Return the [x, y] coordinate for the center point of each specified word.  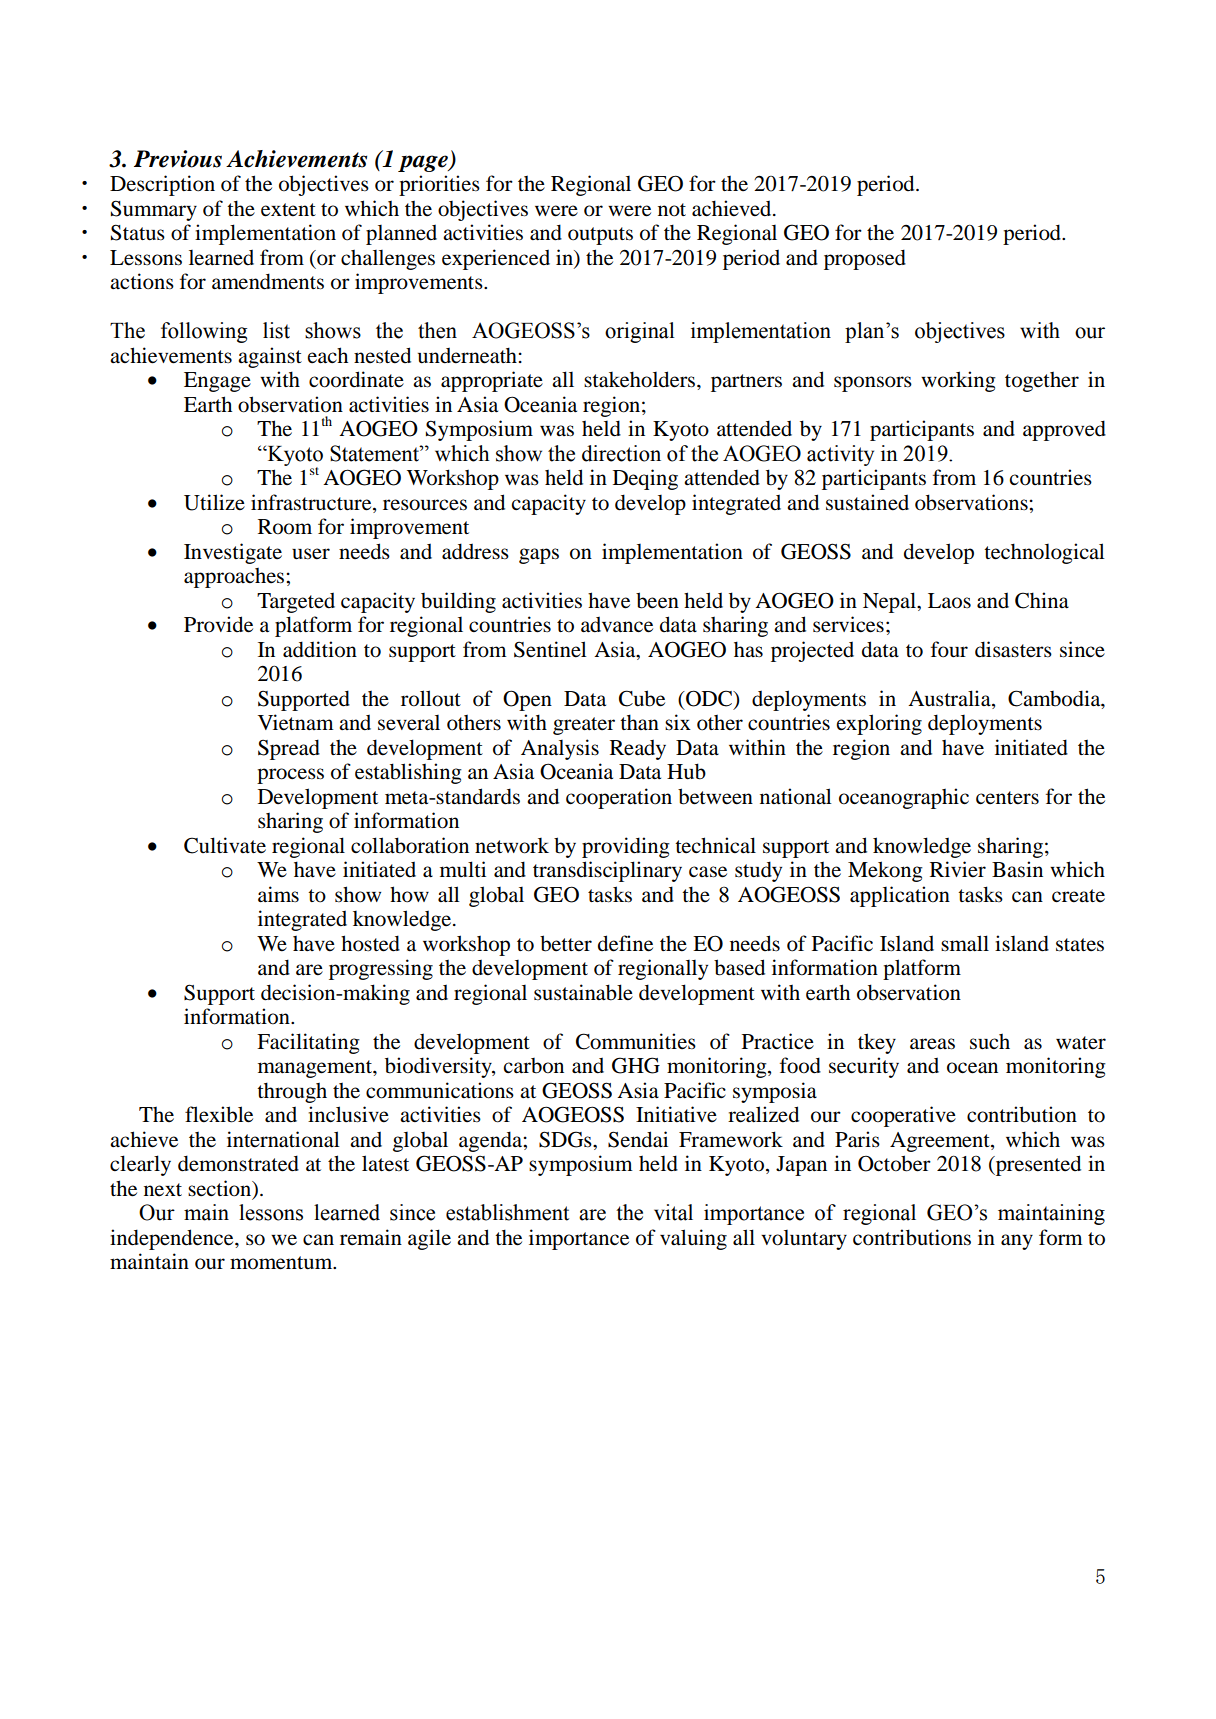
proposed [865, 259]
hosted [370, 943]
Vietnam [296, 722]
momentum [282, 1263]
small [965, 943]
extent [288, 210]
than [639, 722]
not [672, 210]
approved [1064, 430]
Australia [950, 698]
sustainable [583, 992]
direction [621, 453]
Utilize [214, 502]
